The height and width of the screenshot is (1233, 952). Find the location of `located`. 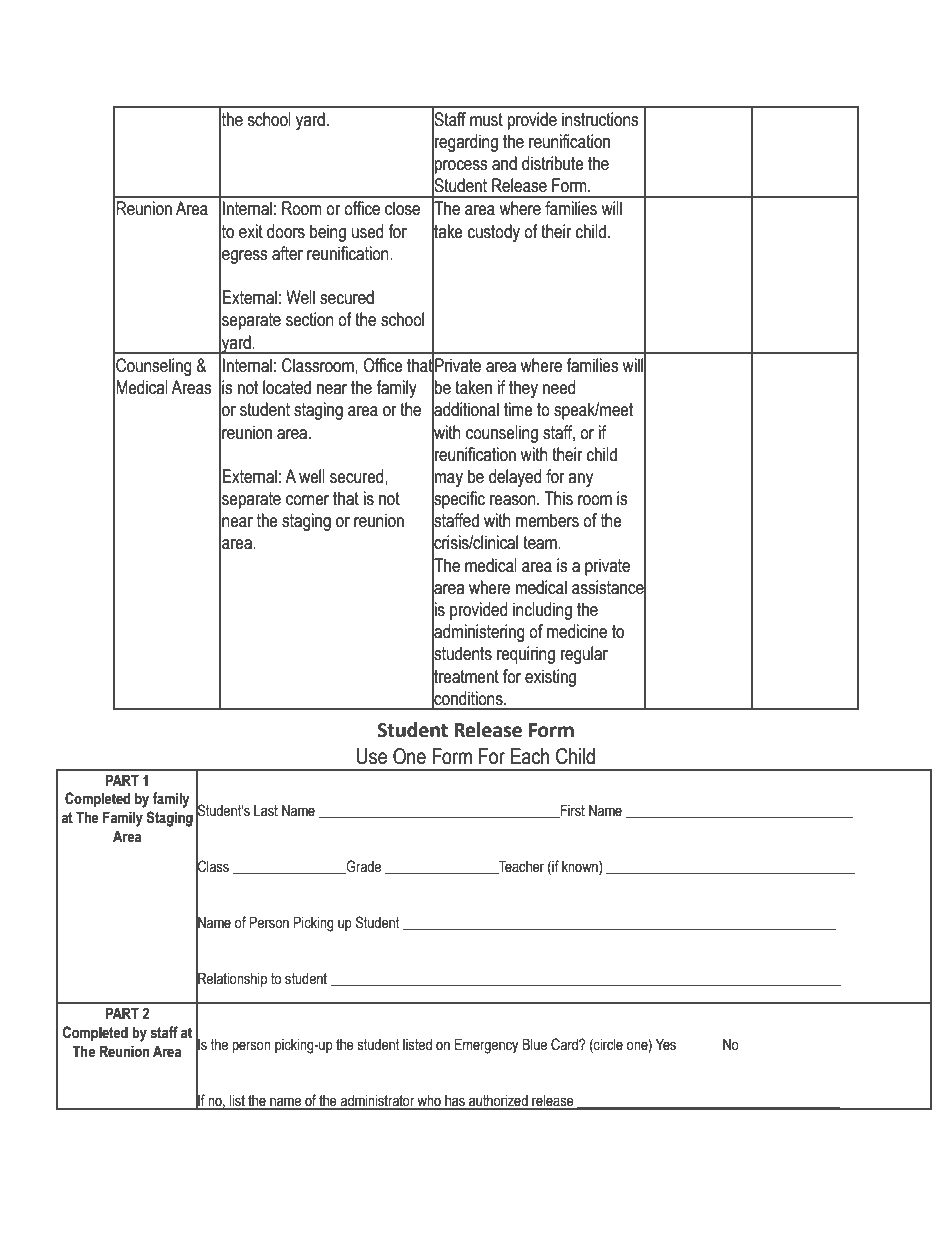

located is located at coordinates (287, 387).
